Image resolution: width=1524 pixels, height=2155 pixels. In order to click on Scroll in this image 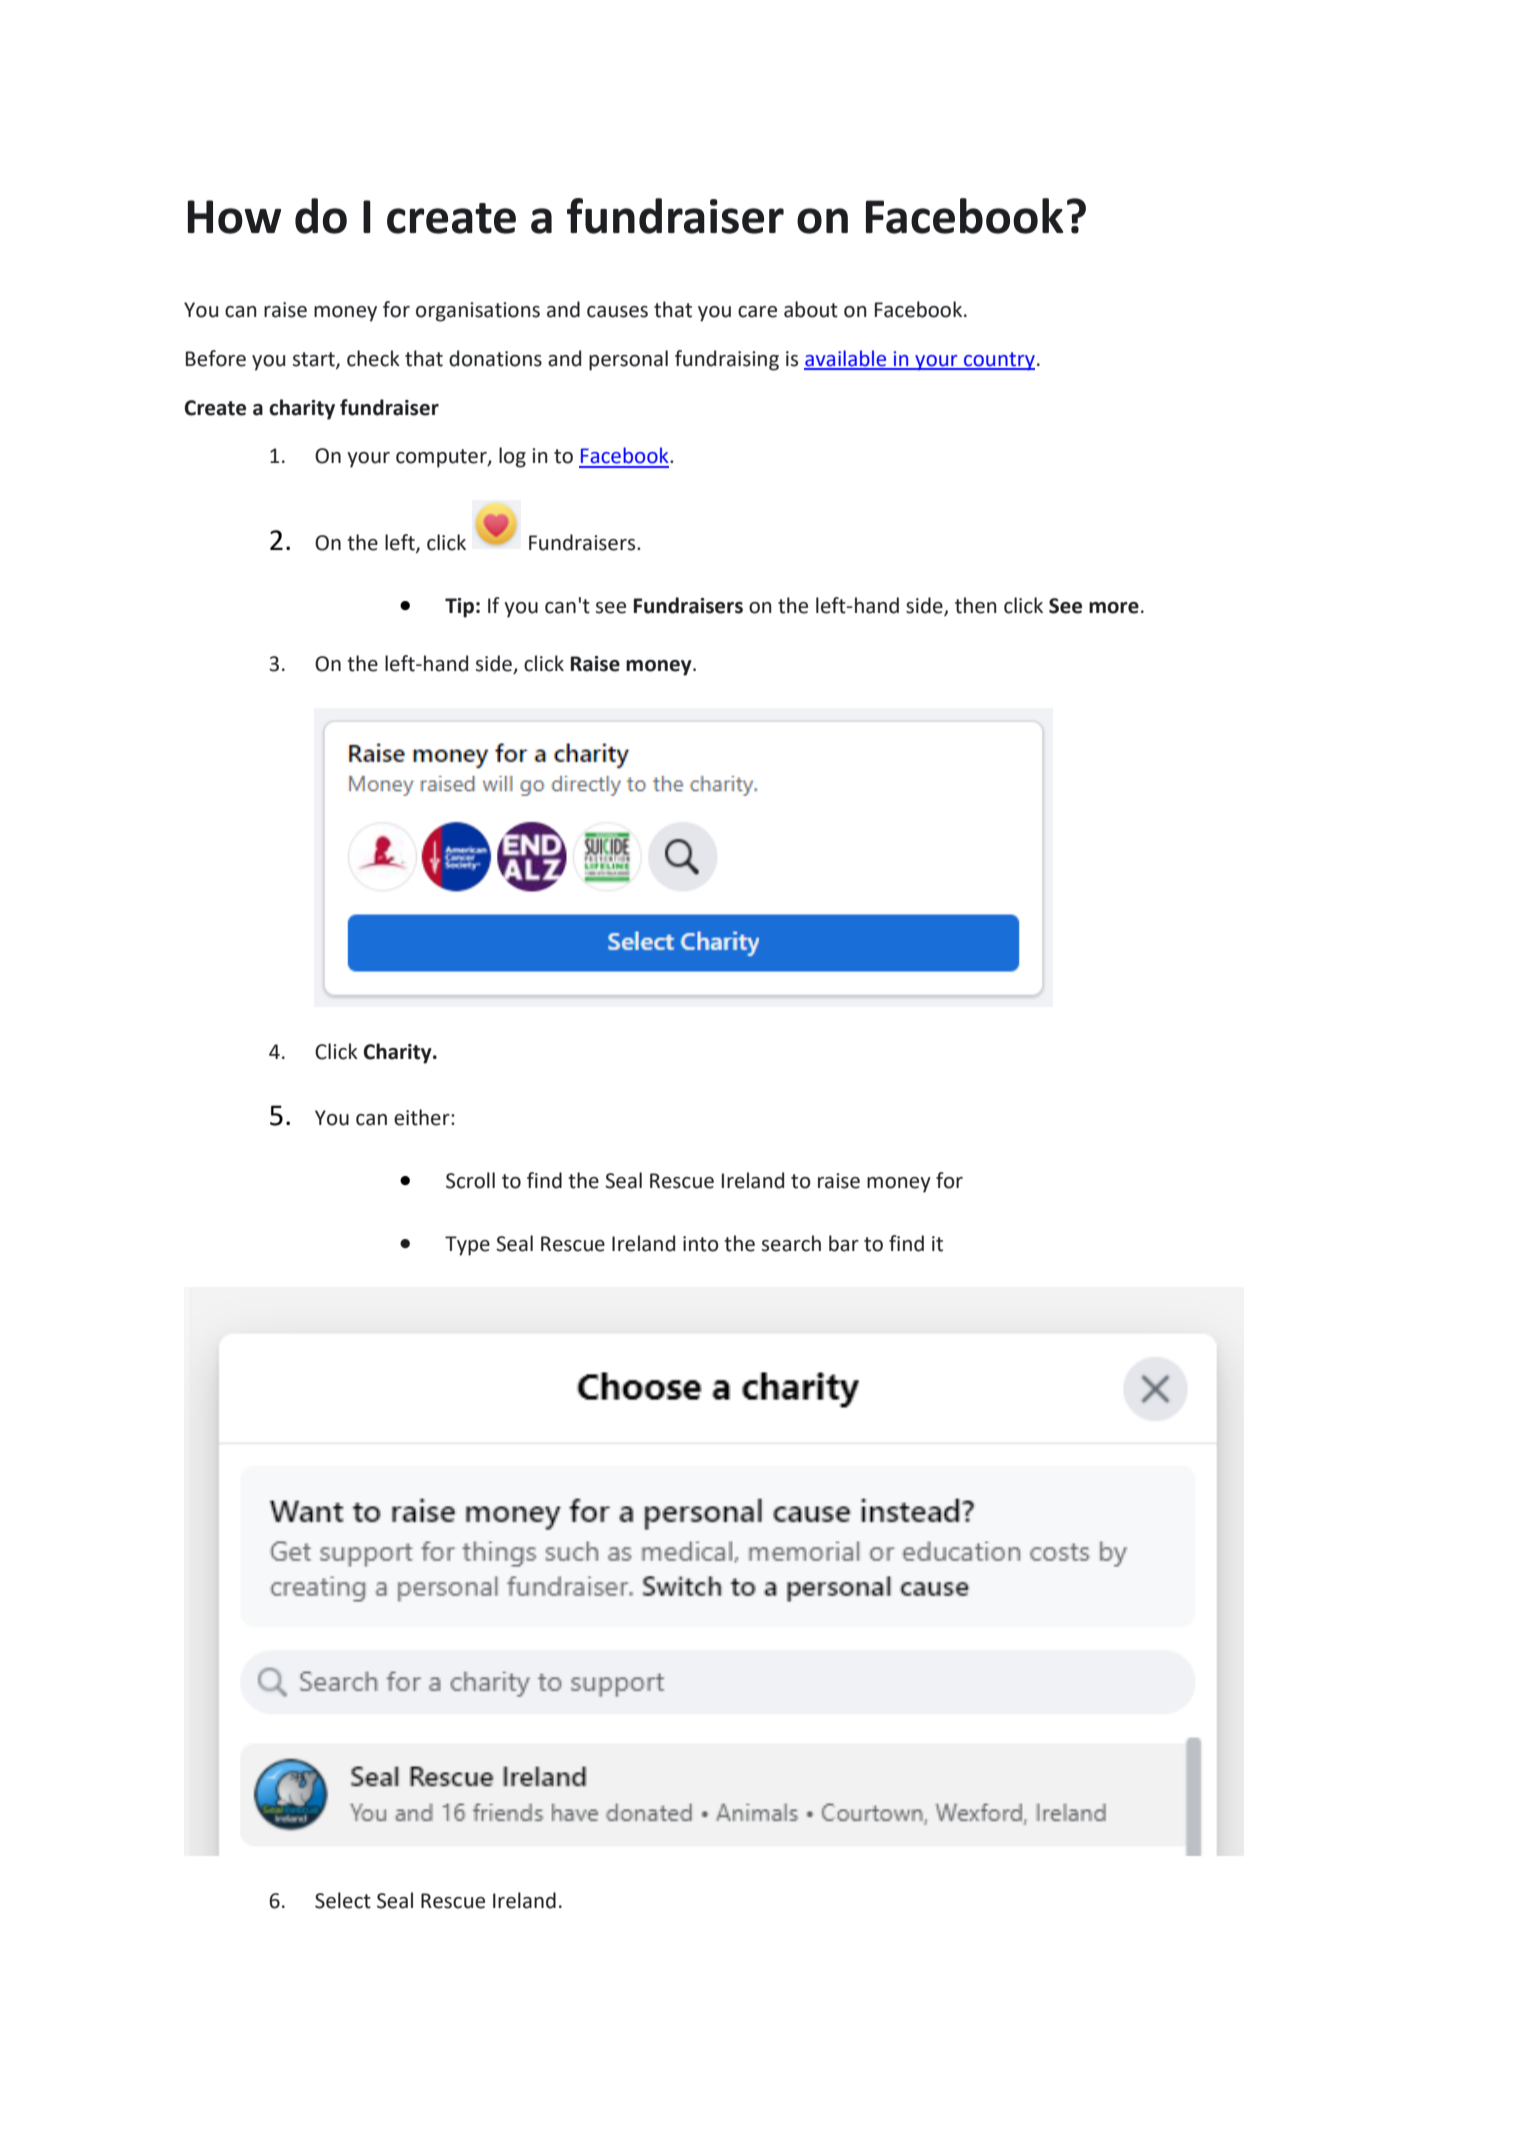, I will do `click(470, 1180)`.
